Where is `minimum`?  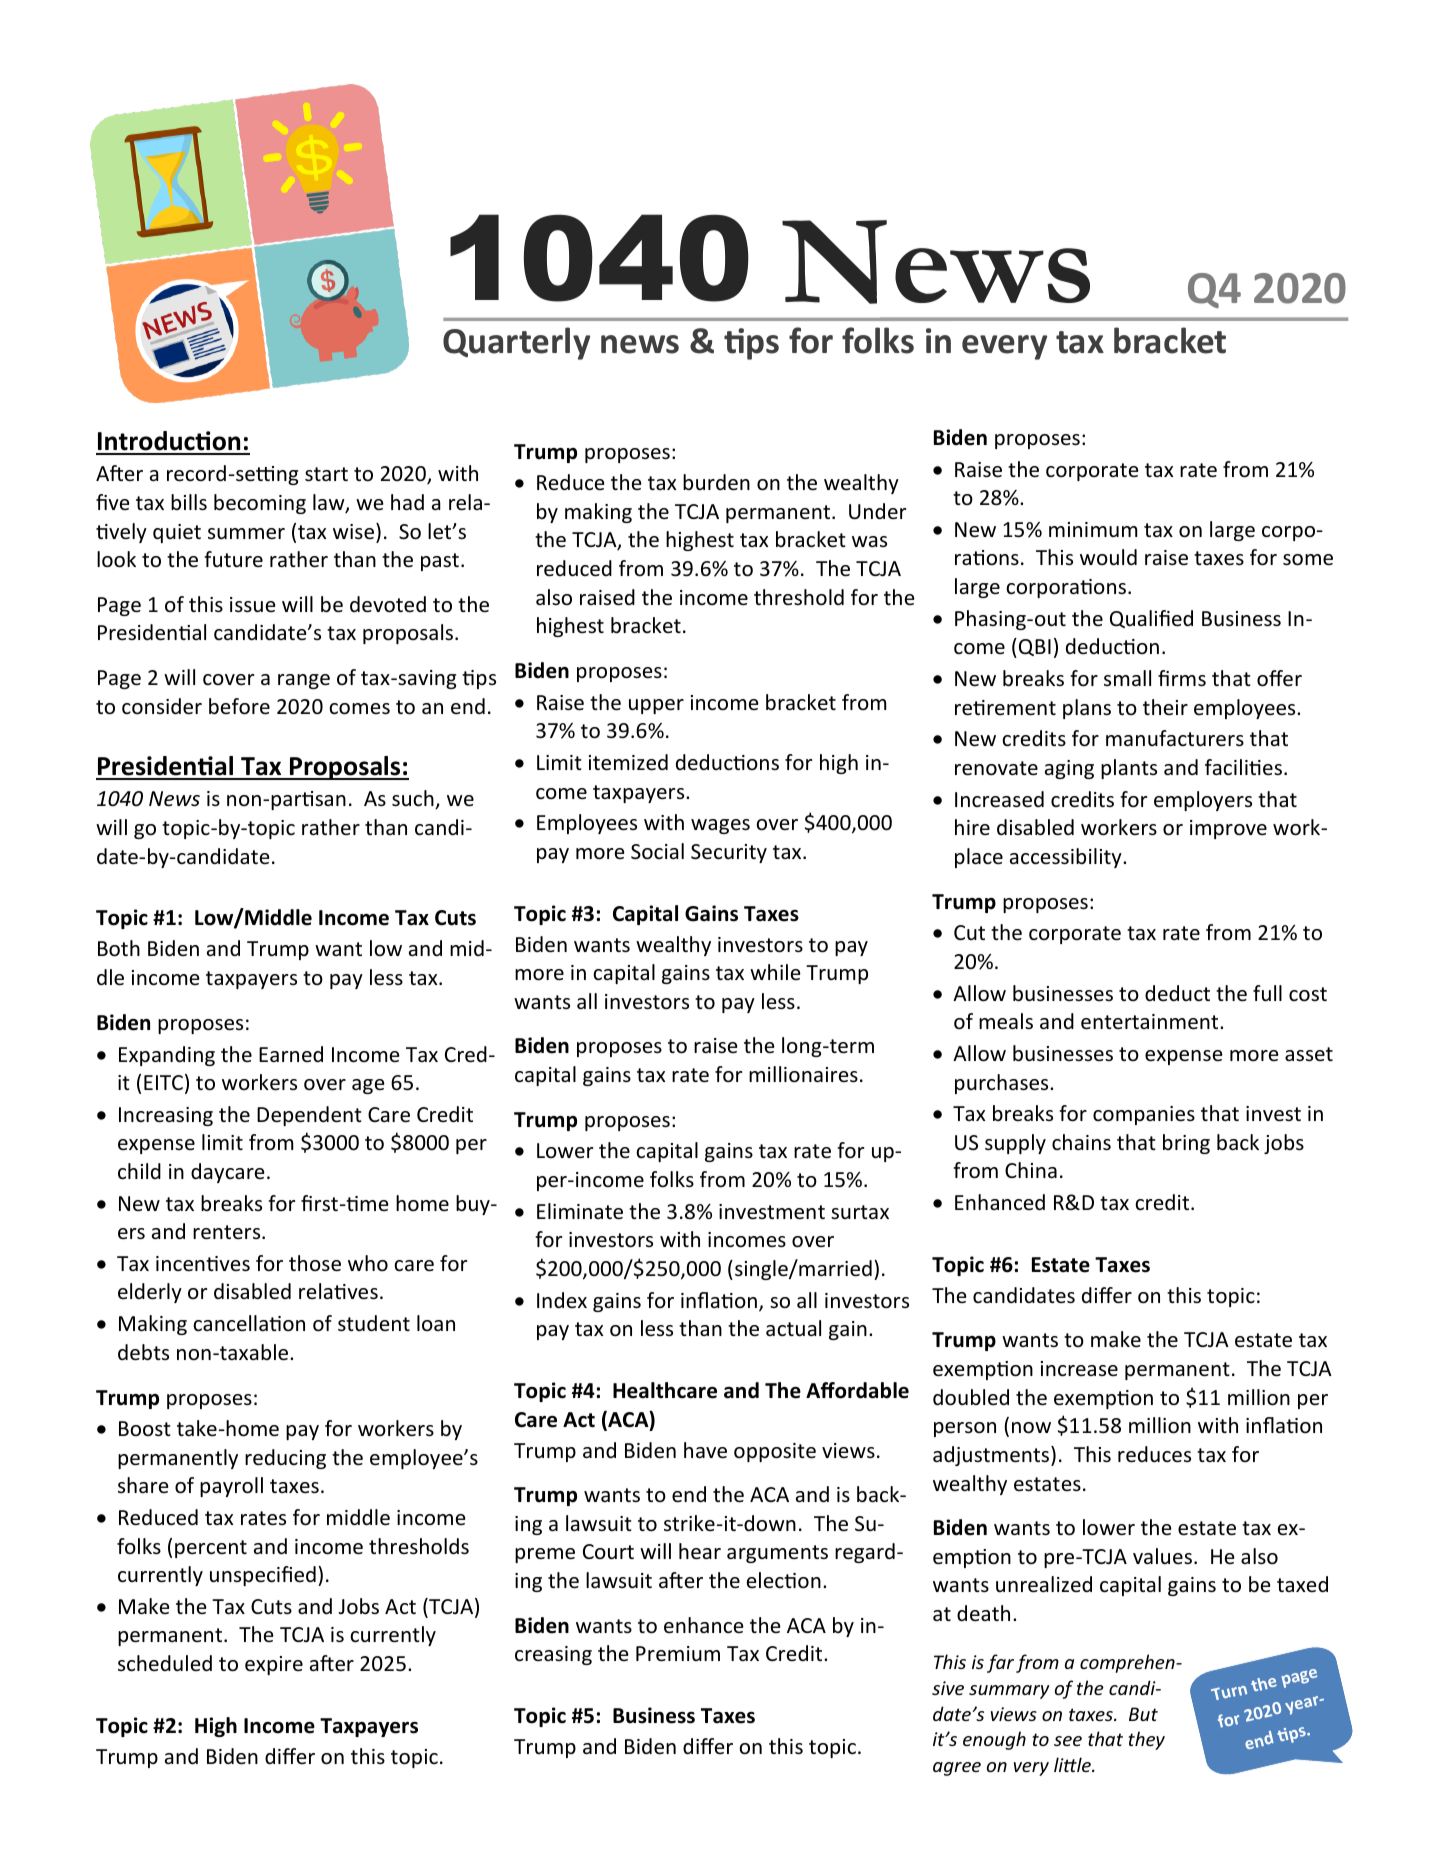
minimum is located at coordinates (1093, 529).
